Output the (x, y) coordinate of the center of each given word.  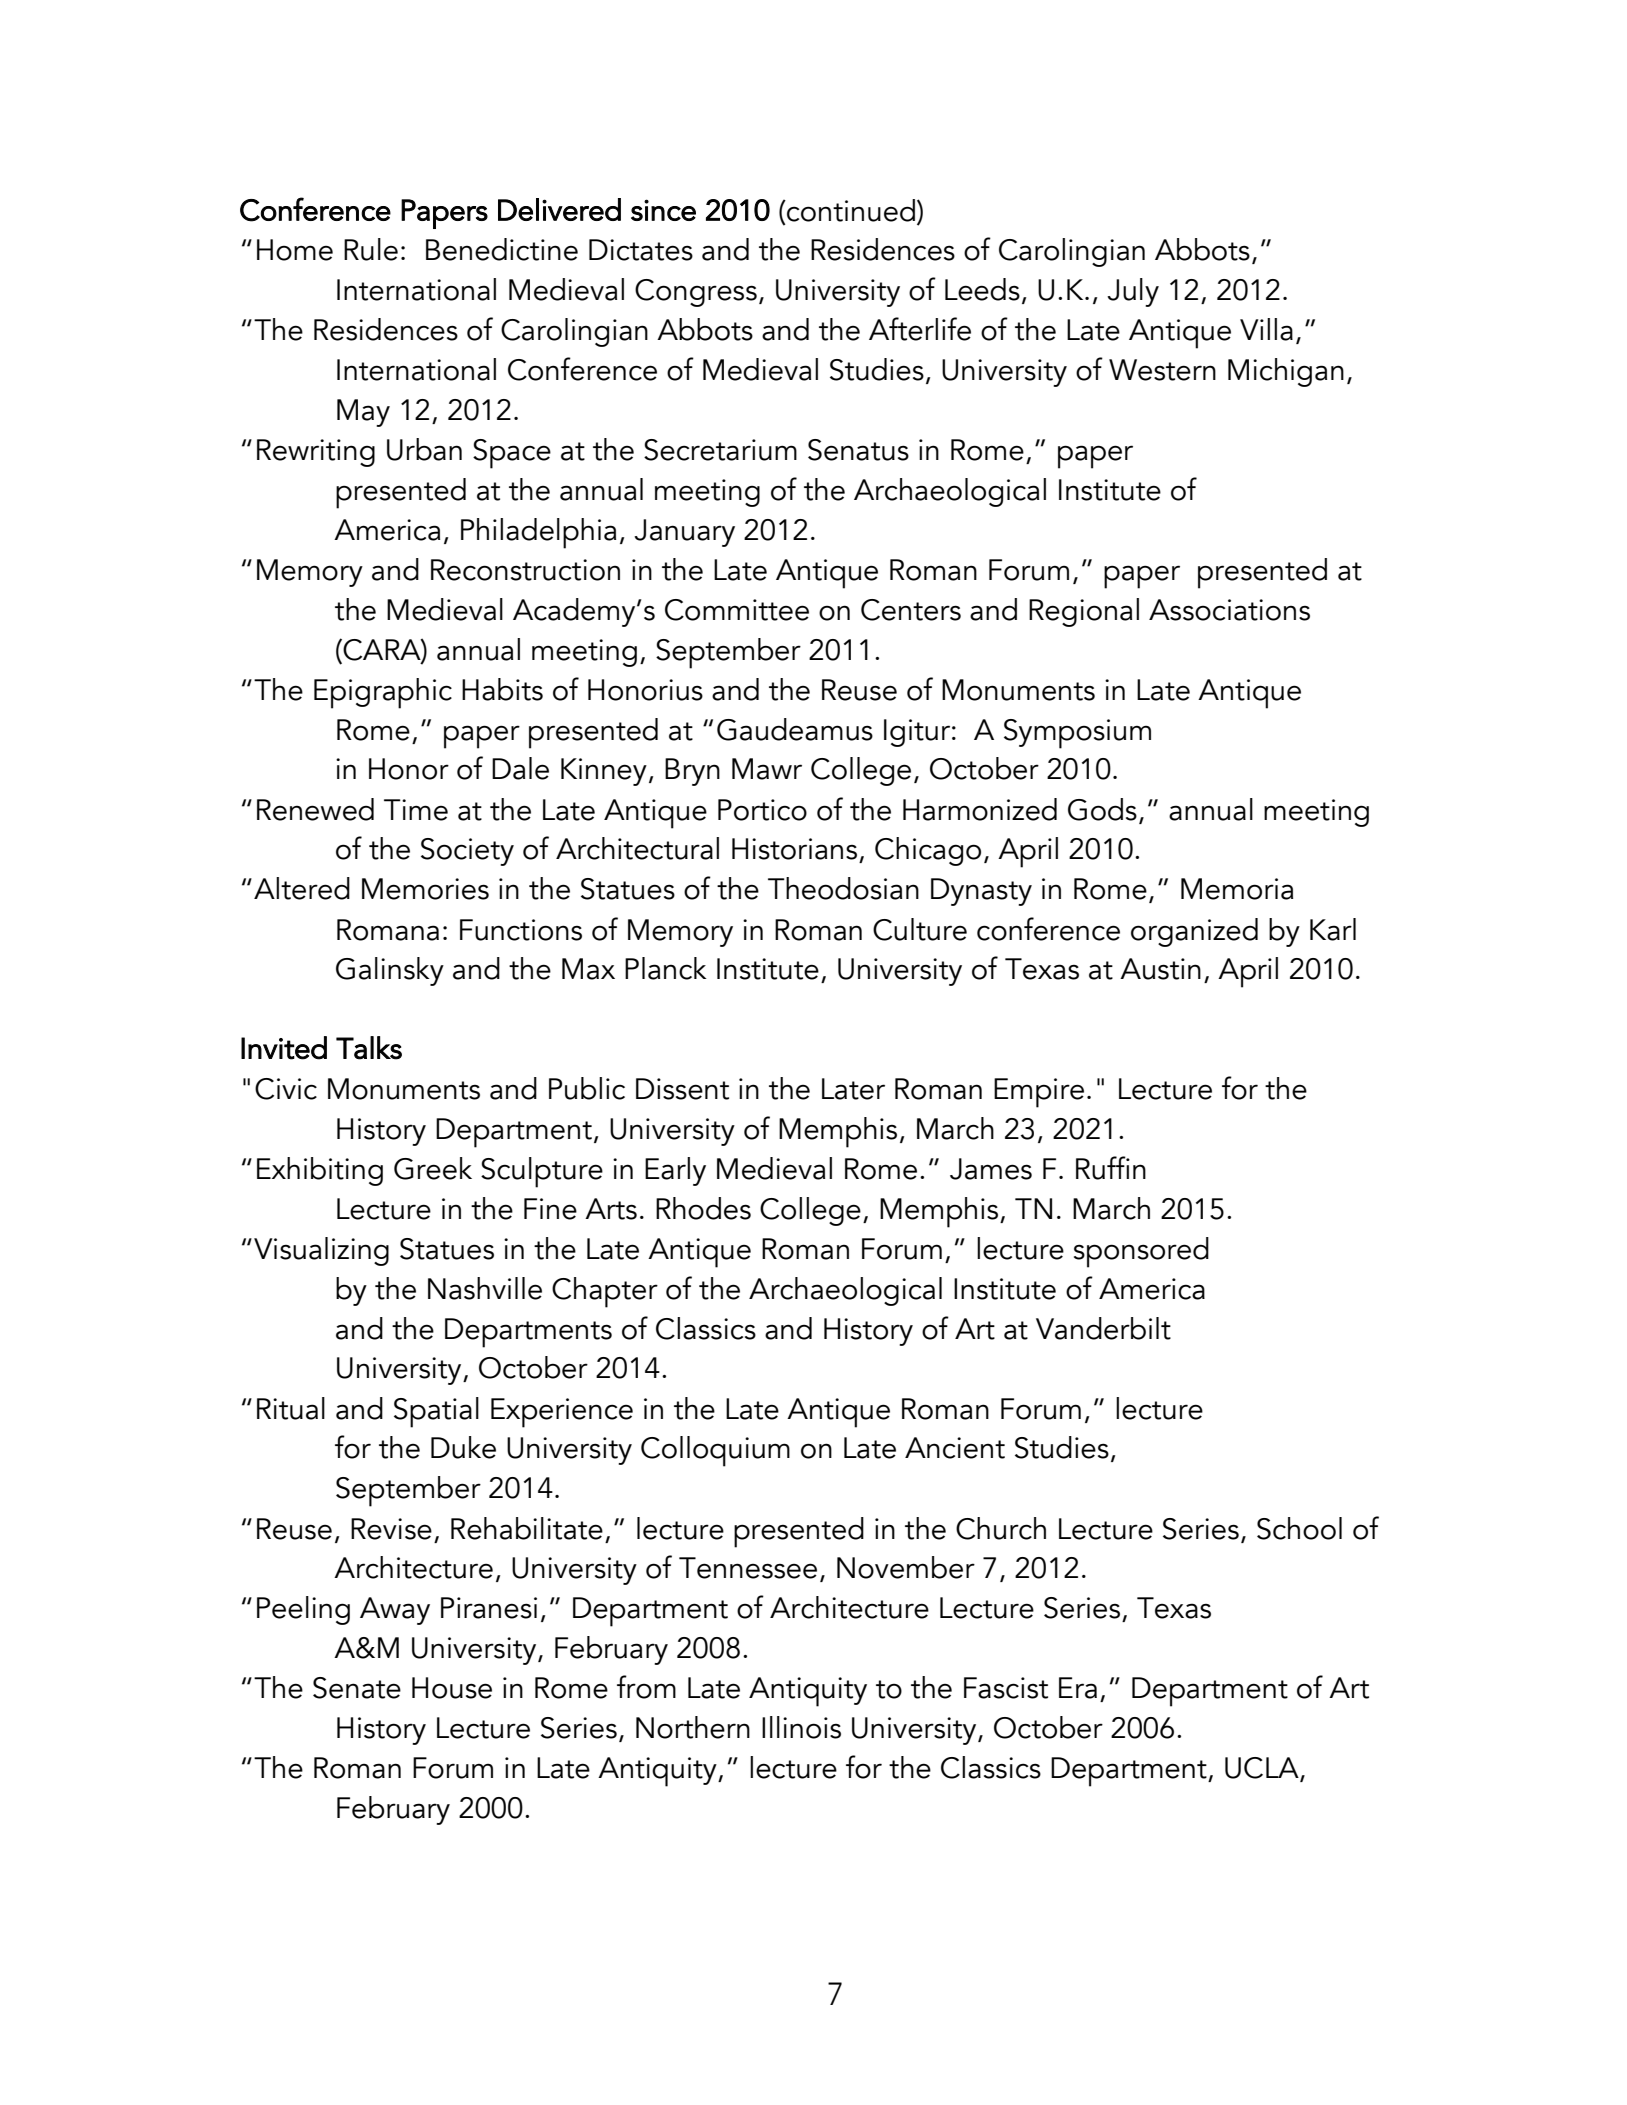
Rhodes (703, 1208)
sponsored (1141, 1252)
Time (416, 810)
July (1133, 292)
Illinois (801, 1727)
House (452, 1688)
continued (850, 210)
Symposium (1077, 734)
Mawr (767, 769)
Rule (371, 249)
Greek (433, 1168)
